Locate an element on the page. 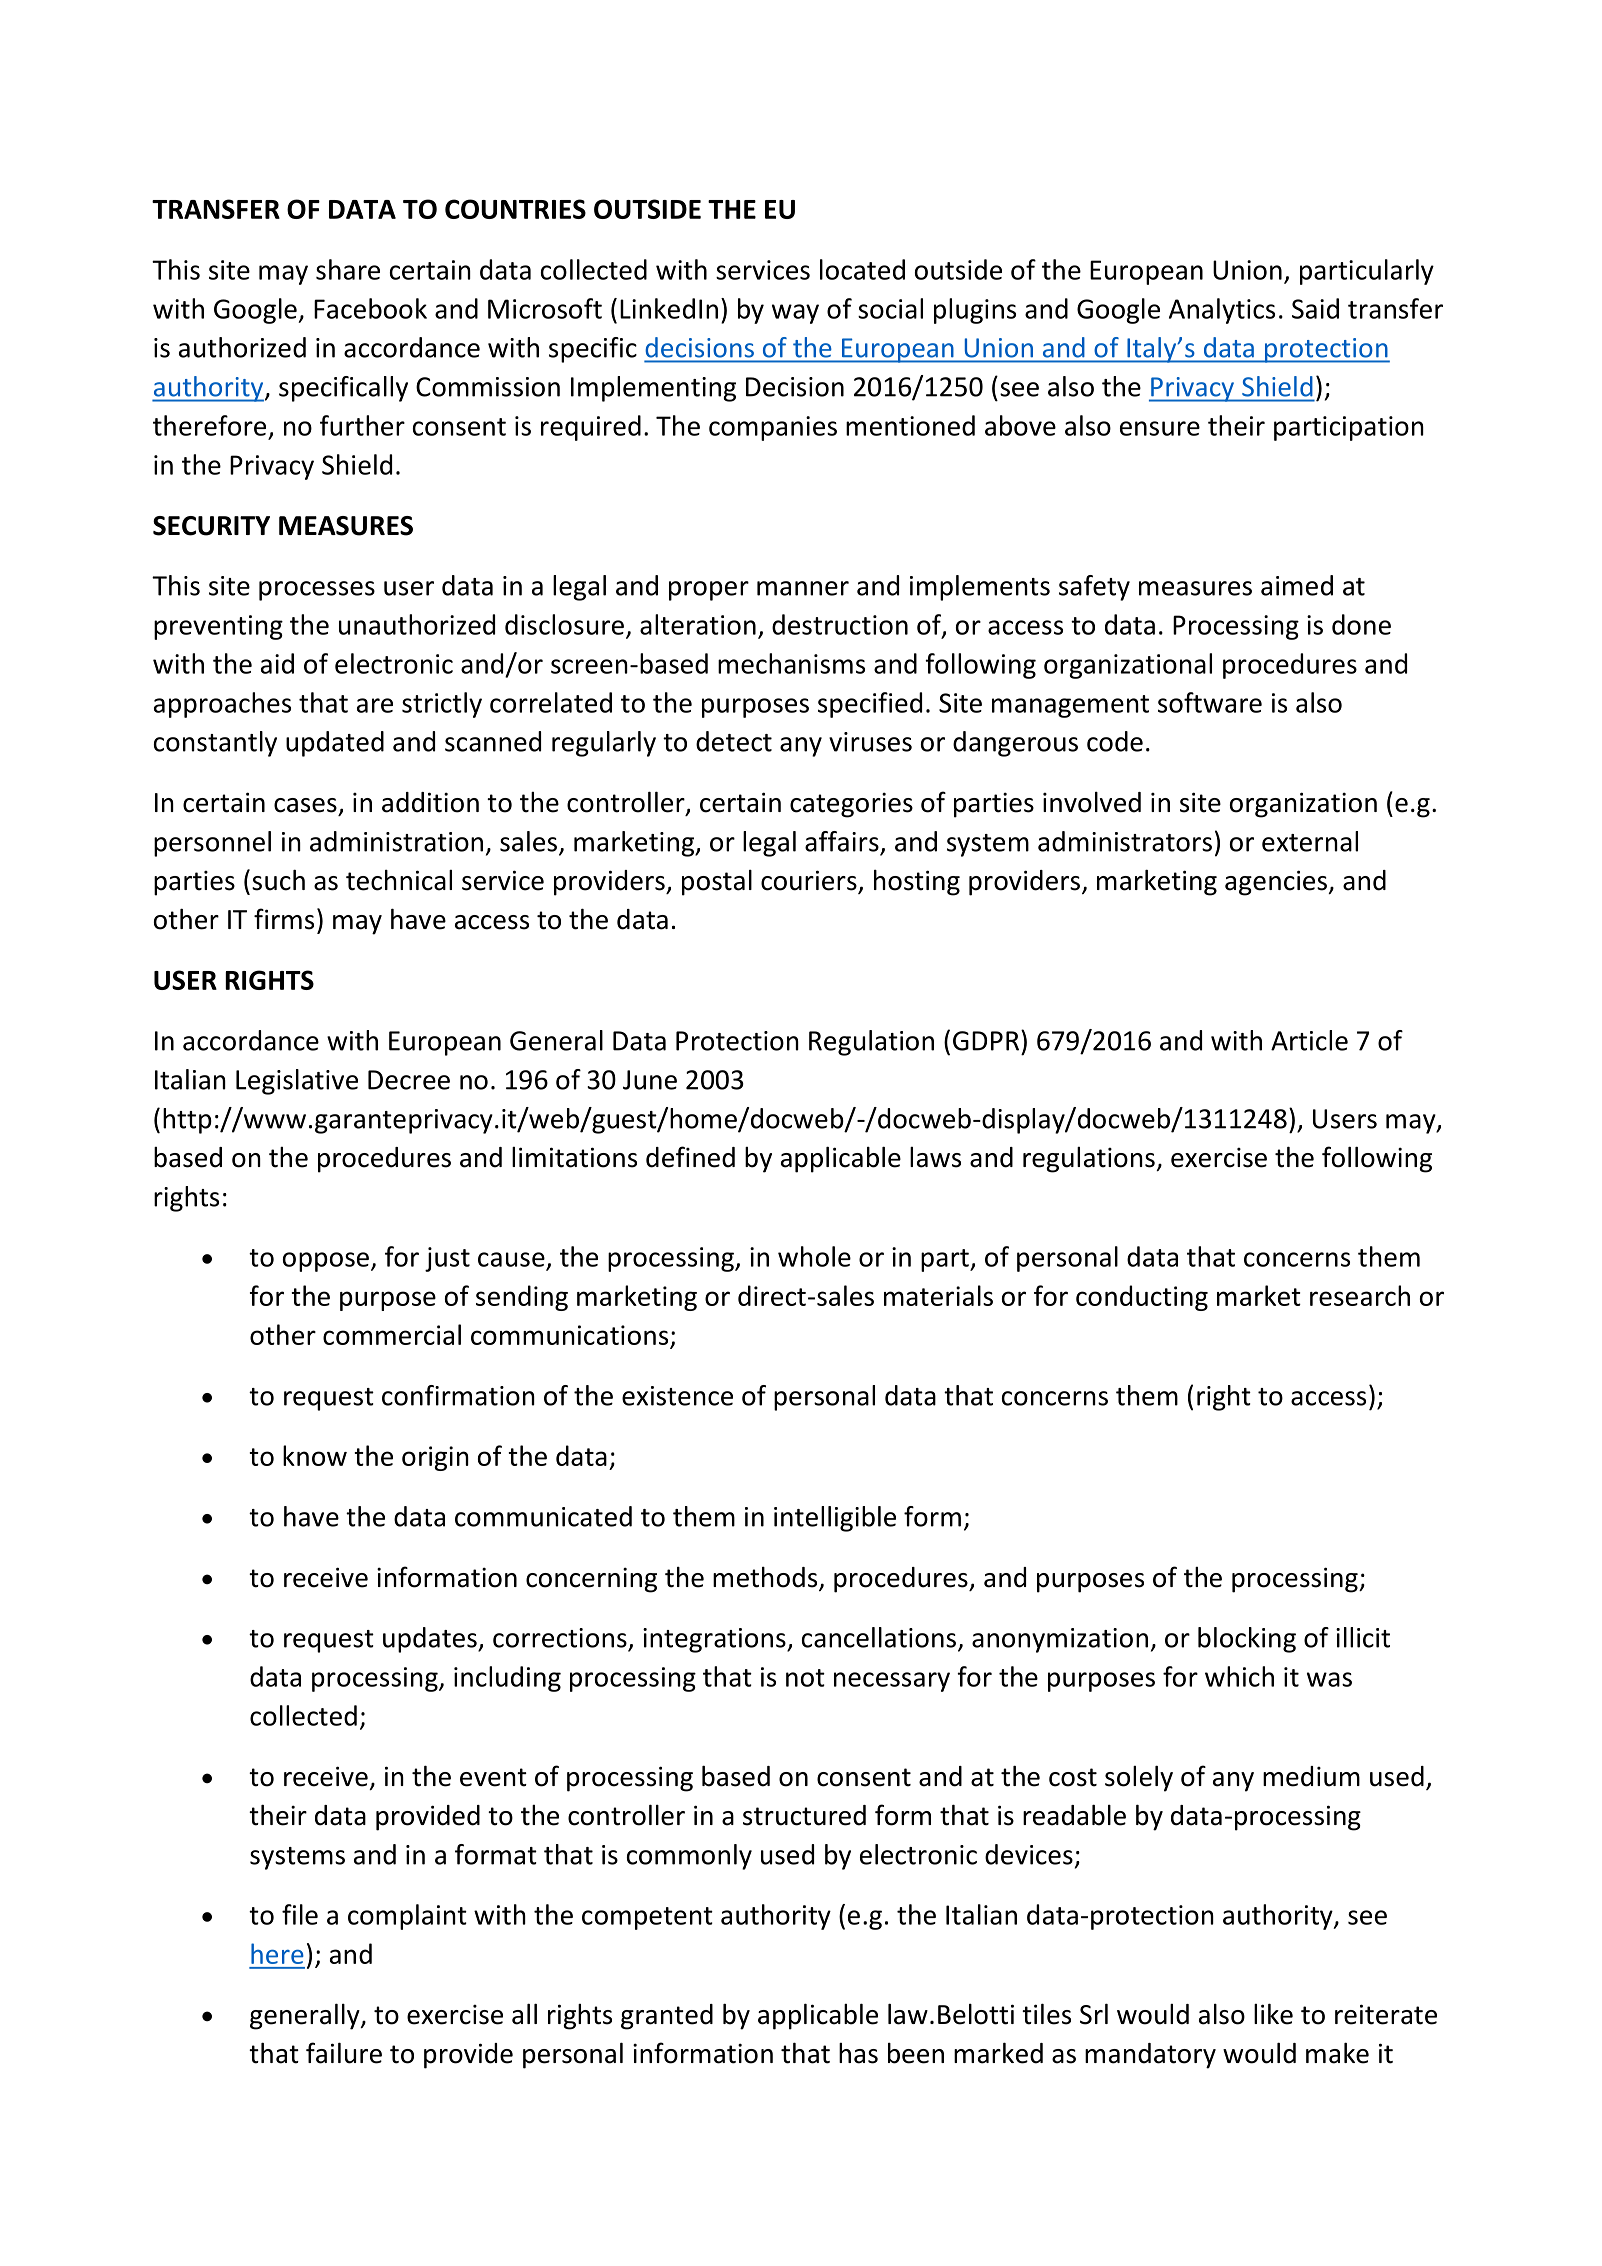  failure is located at coordinates (344, 2053).
